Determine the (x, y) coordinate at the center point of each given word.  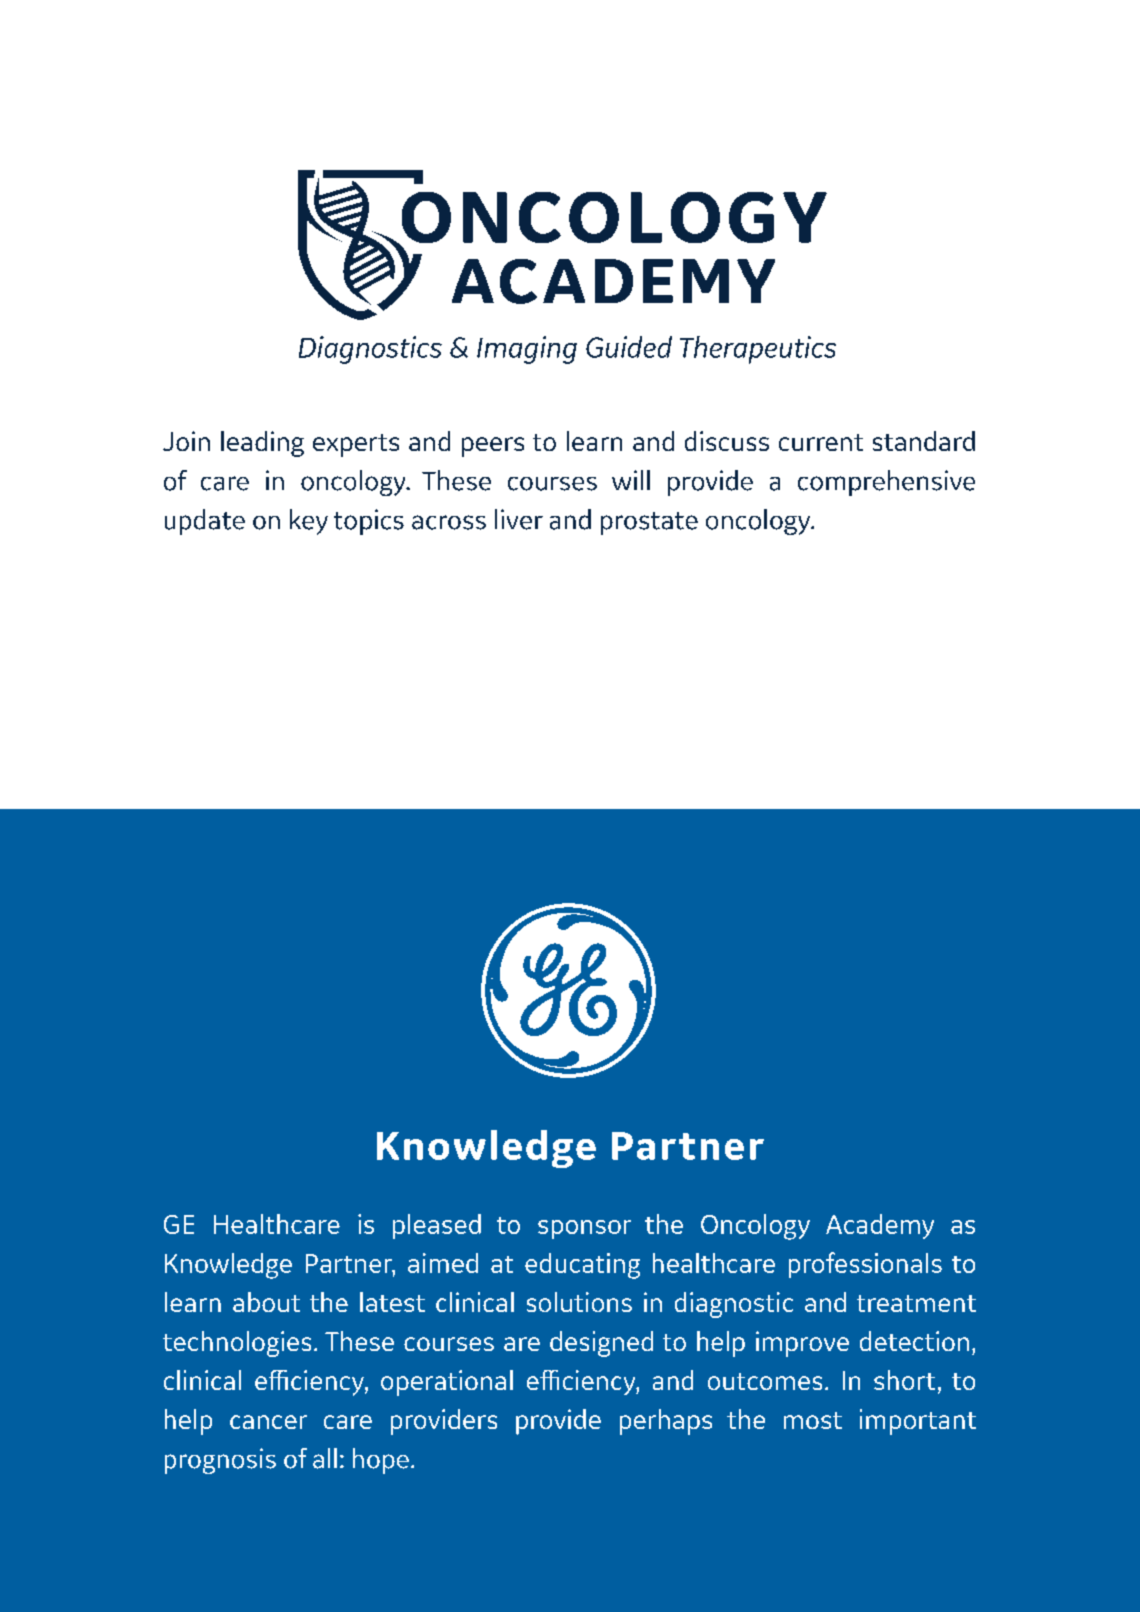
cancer (268, 1422)
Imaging (527, 350)
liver (519, 519)
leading (262, 444)
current (821, 442)
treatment (916, 1303)
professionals (865, 1265)
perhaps (666, 1422)
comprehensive (886, 483)
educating (582, 1266)
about (266, 1302)
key (309, 522)
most (813, 1420)
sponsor (584, 1229)
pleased (437, 1226)
